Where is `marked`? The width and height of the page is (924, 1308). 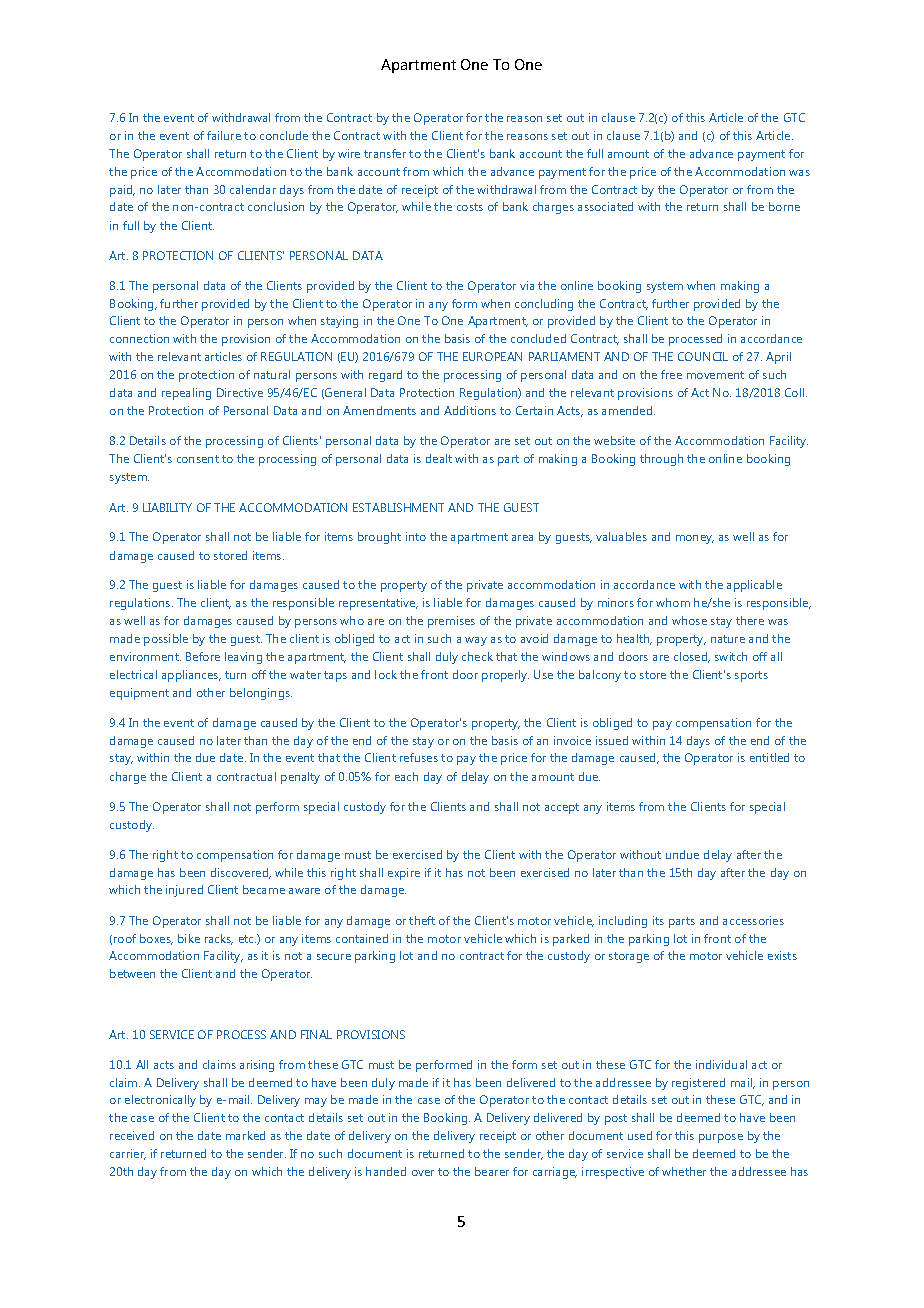 marked is located at coordinates (245, 1135).
